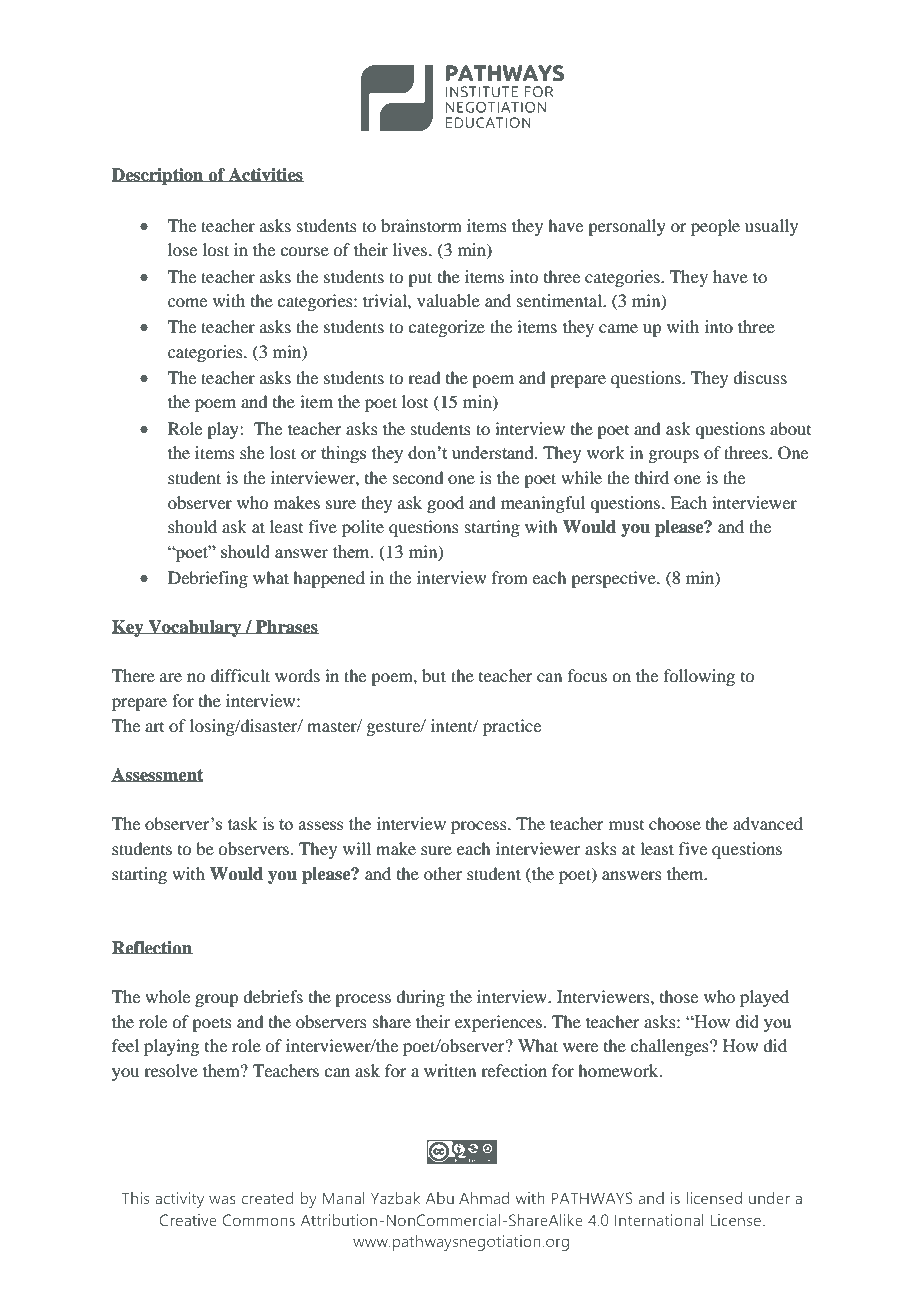  What do you see at coordinates (652, 477) in the screenshot?
I see `third` at bounding box center [652, 477].
